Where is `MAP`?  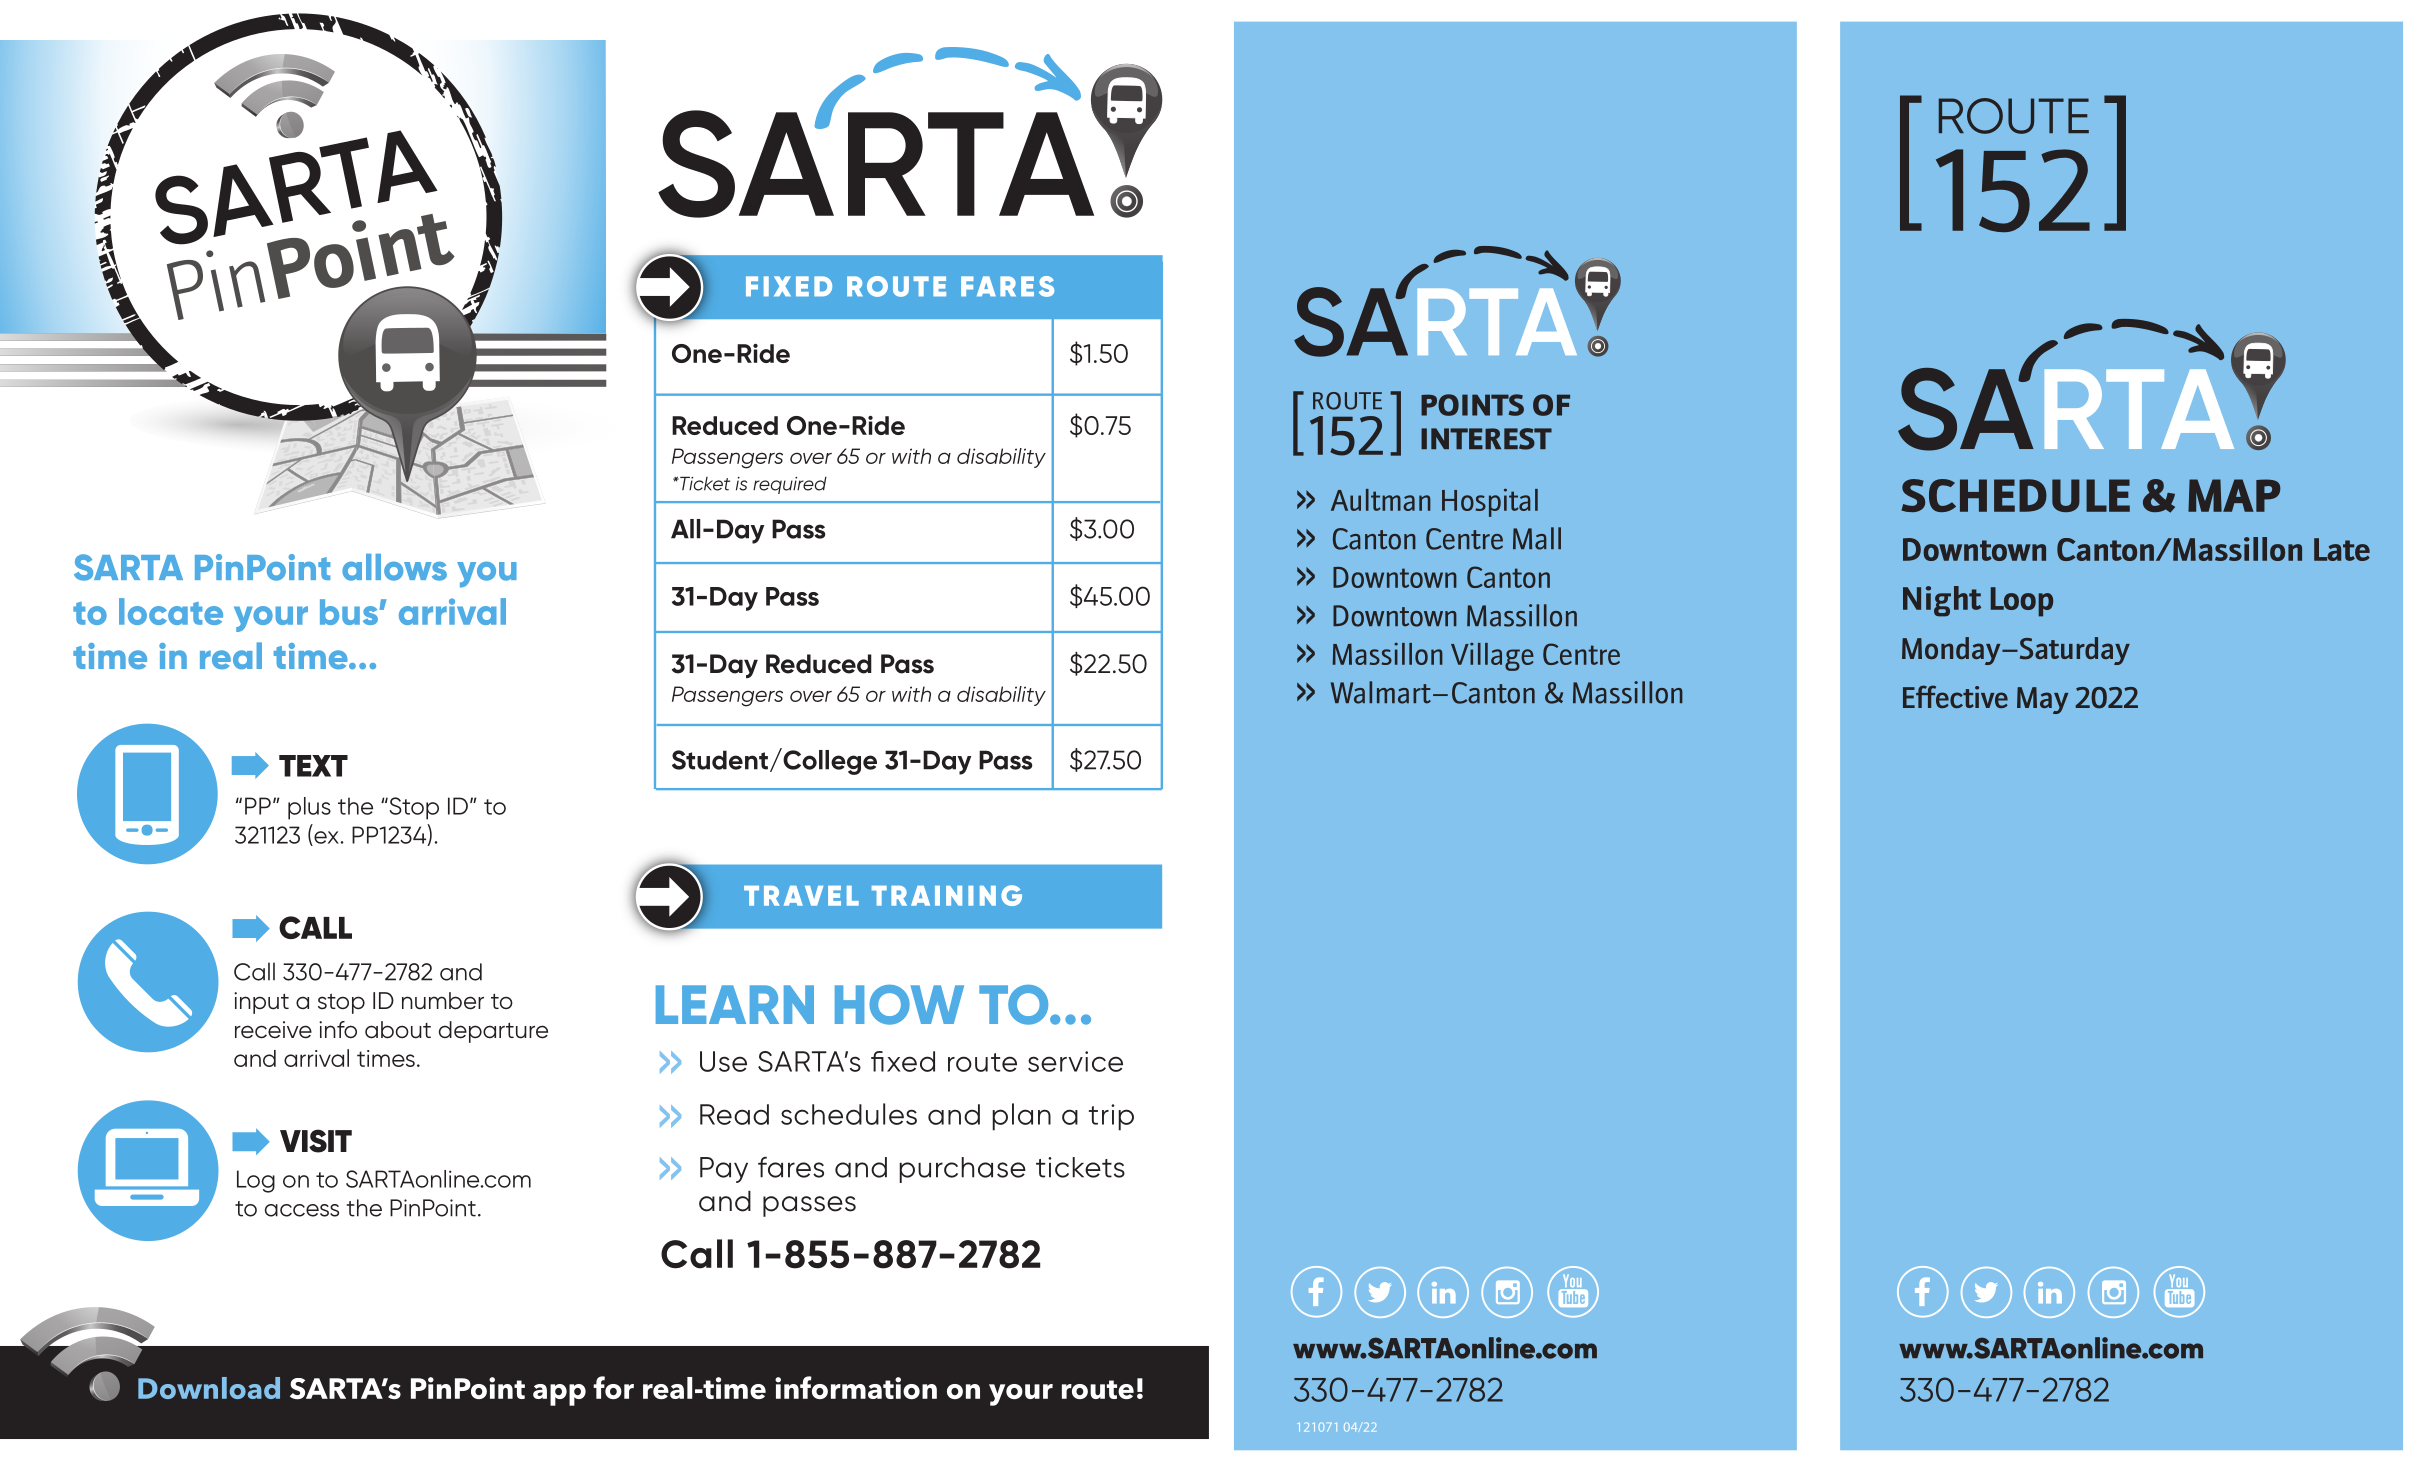 MAP is located at coordinates (2234, 495).
